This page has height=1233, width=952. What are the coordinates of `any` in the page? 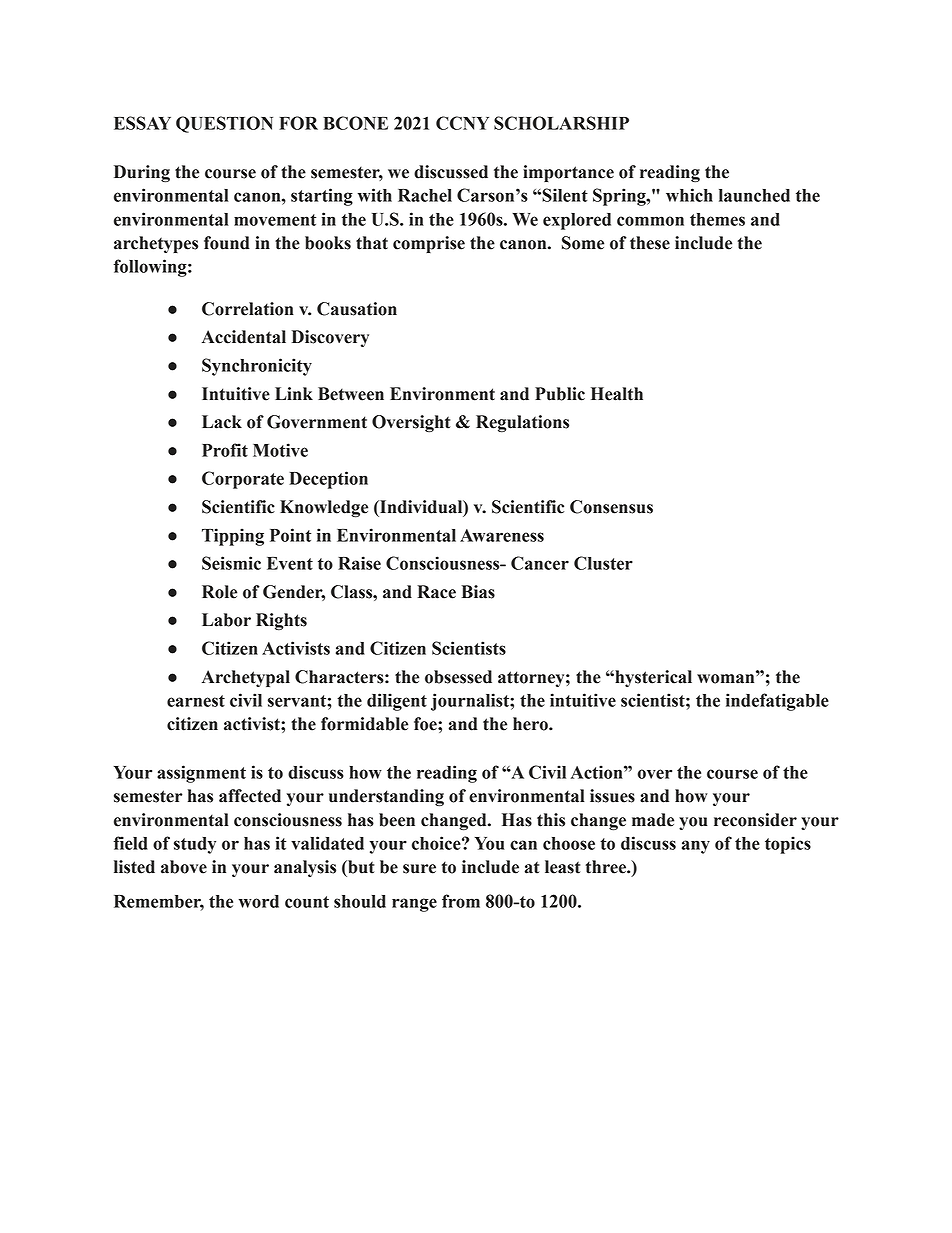 It's located at (696, 847).
